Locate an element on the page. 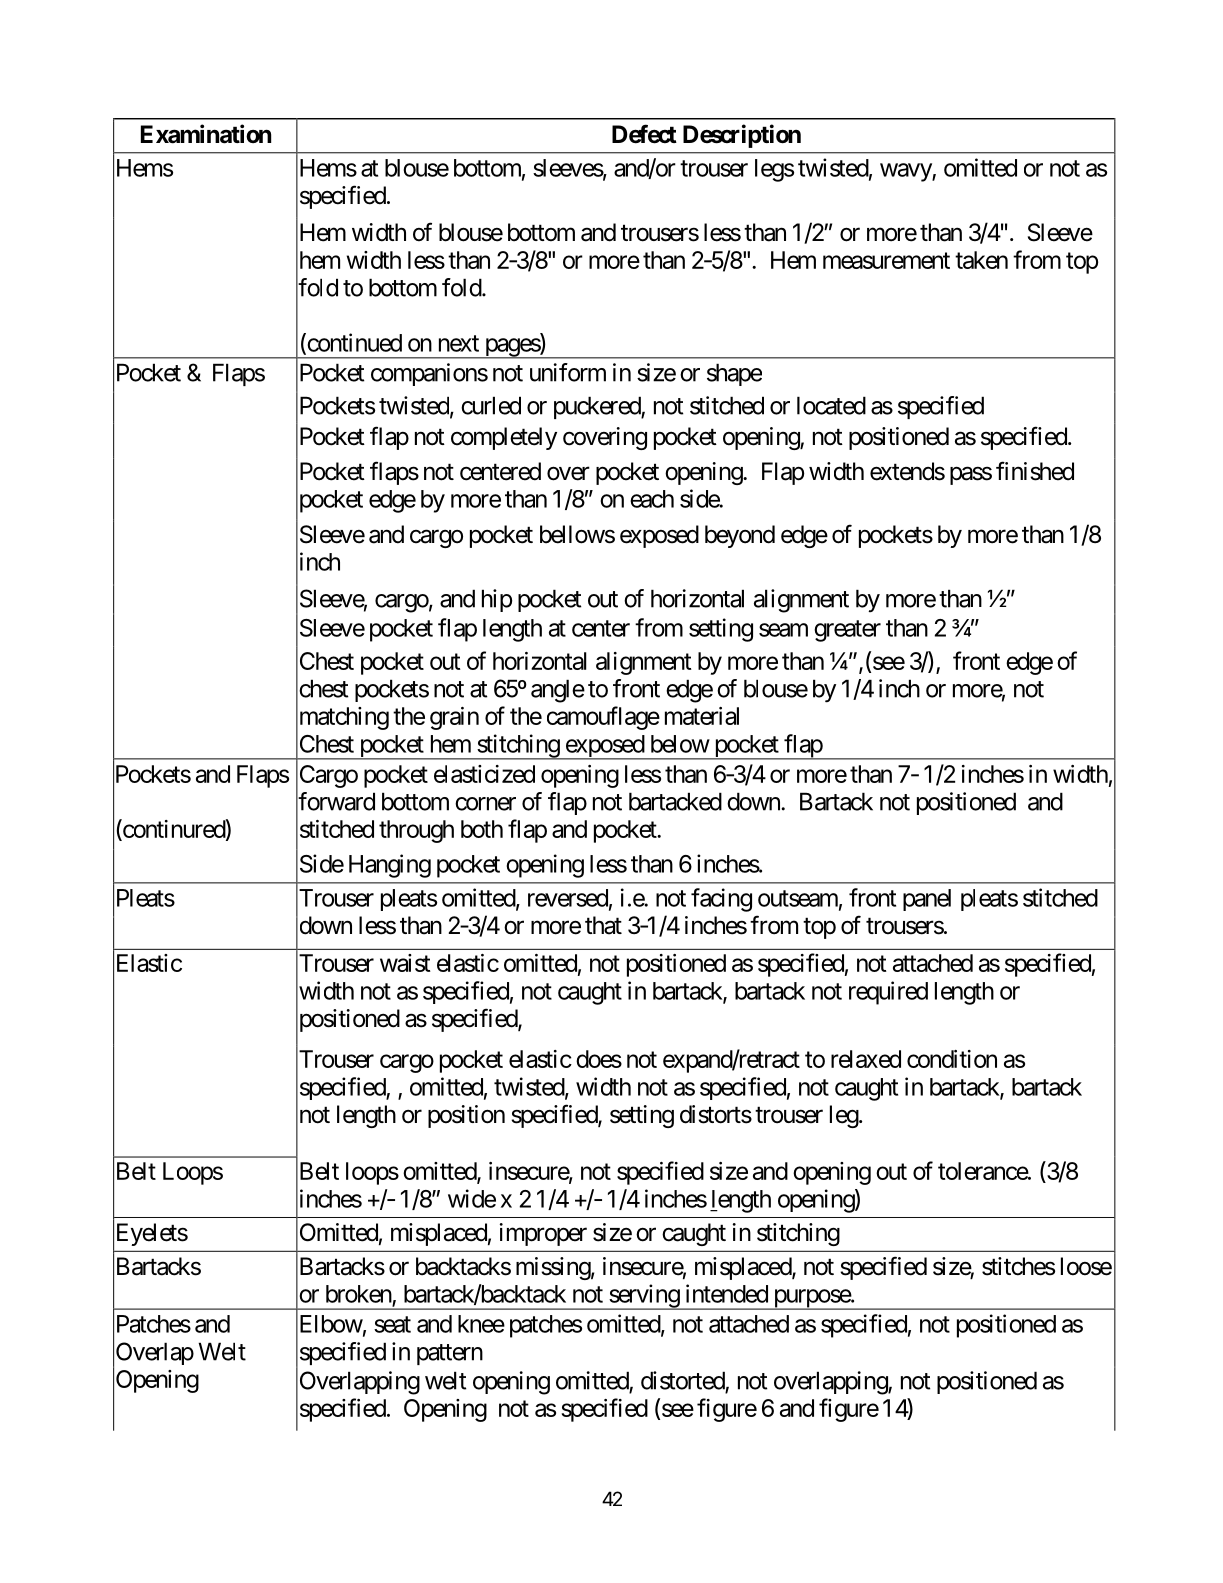  Examination is located at coordinates (206, 134).
